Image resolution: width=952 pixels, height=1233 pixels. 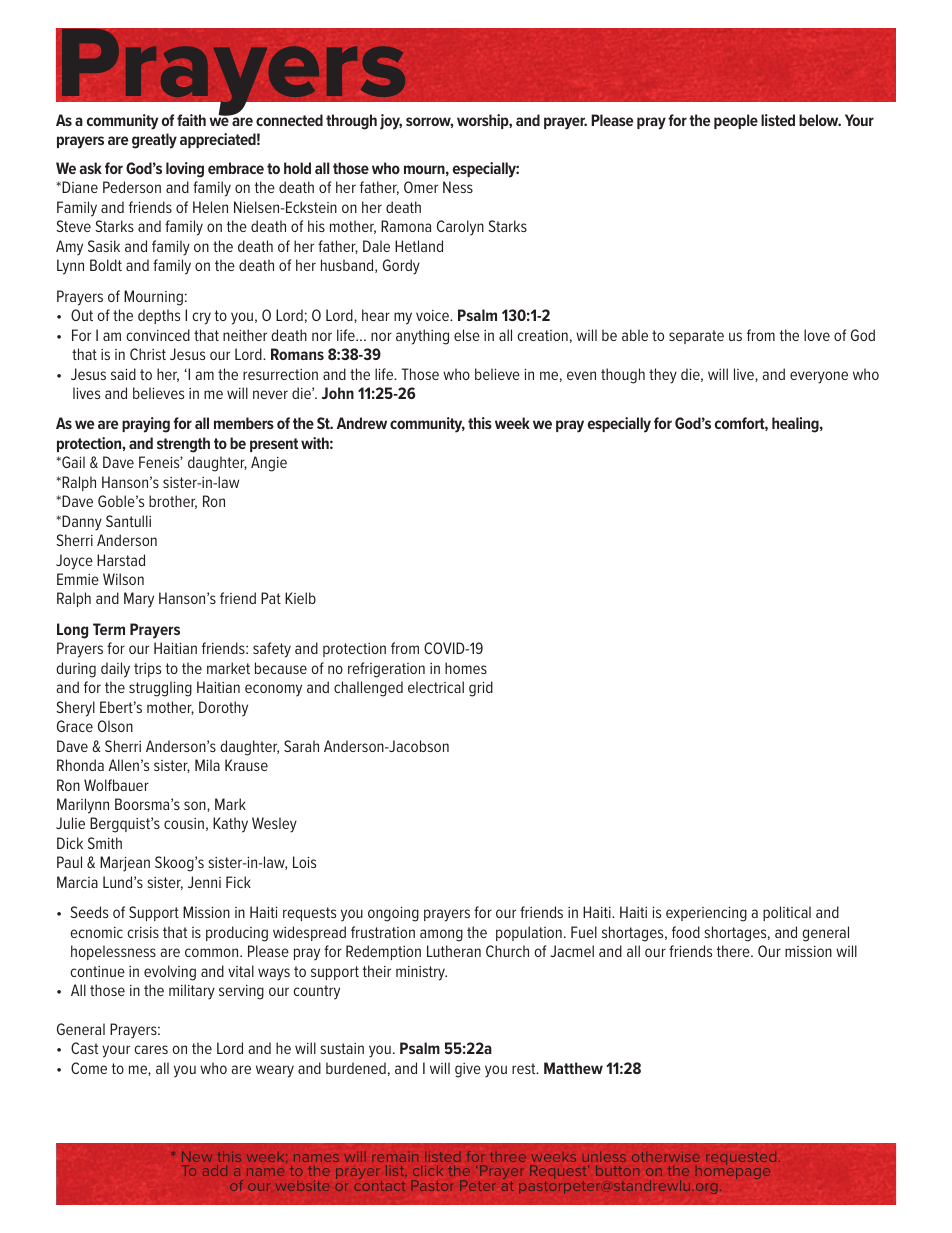 I want to click on Omer, so click(x=421, y=187).
